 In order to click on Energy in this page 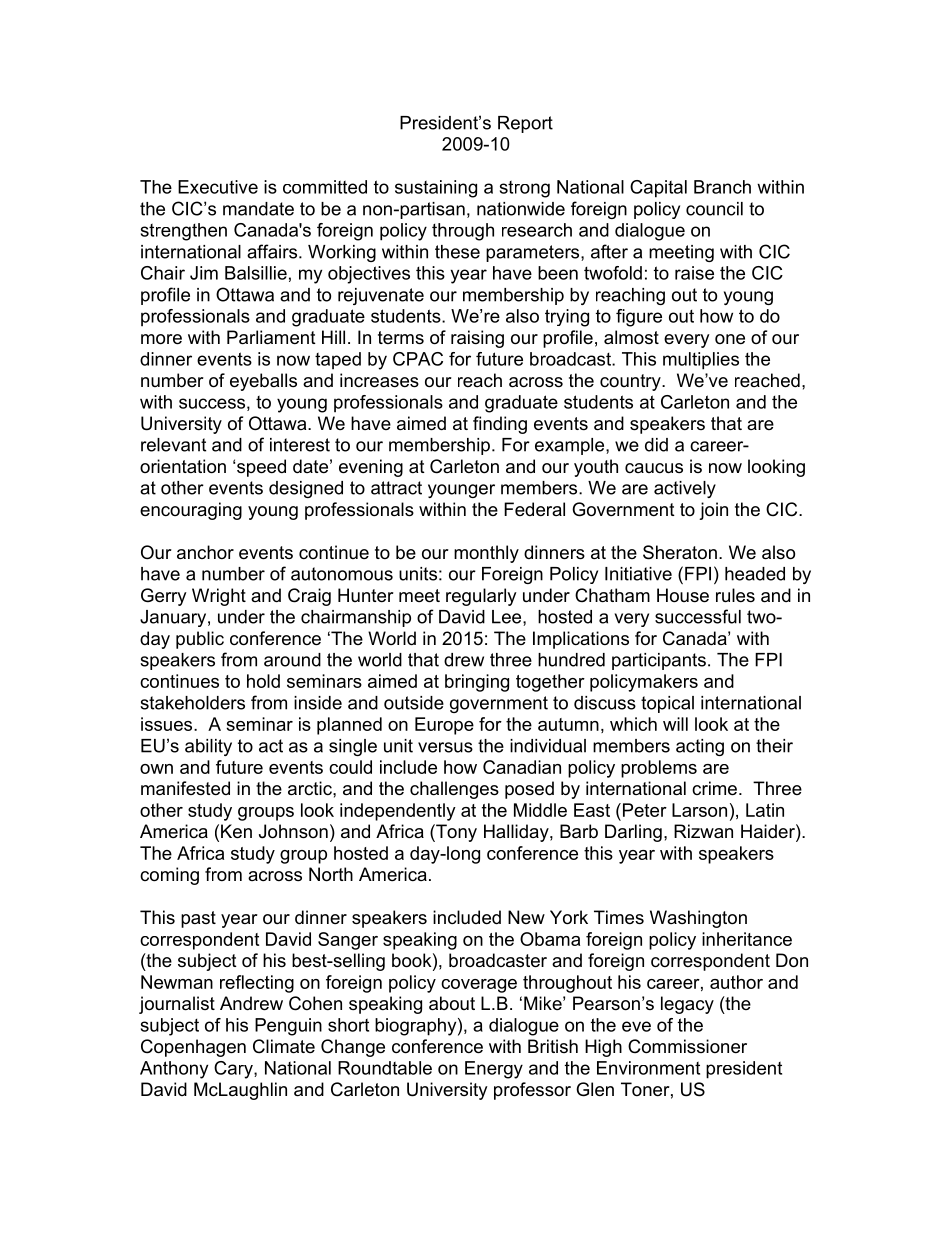, I will do `click(494, 1070)`.
